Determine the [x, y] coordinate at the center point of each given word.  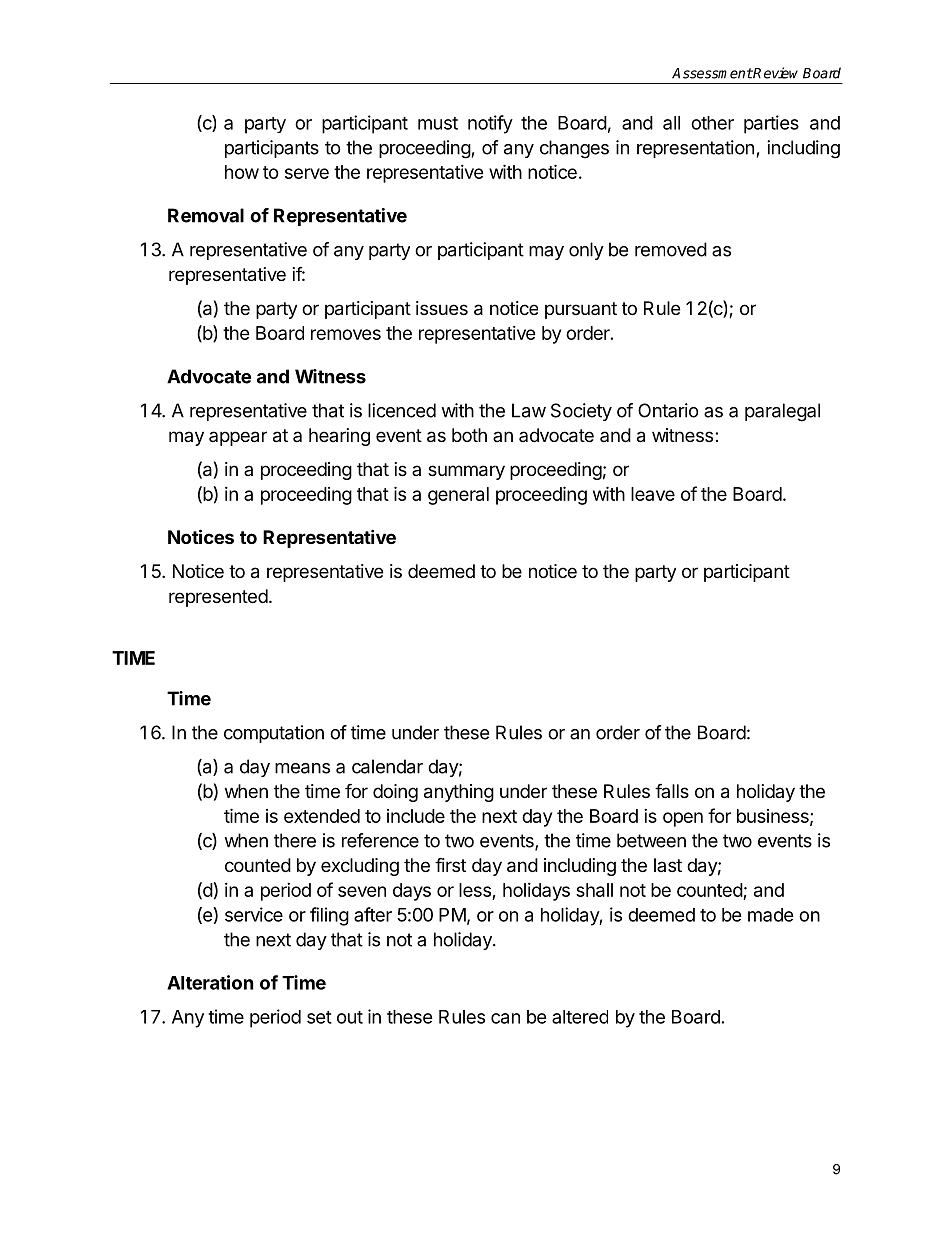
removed [671, 249]
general [458, 496]
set [319, 1017]
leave [653, 494]
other [712, 123]
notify [490, 124]
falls [672, 790]
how [242, 172]
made [771, 915]
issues [442, 308]
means [302, 768]
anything [459, 793]
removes [346, 334]
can [505, 1018]
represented [218, 598]
